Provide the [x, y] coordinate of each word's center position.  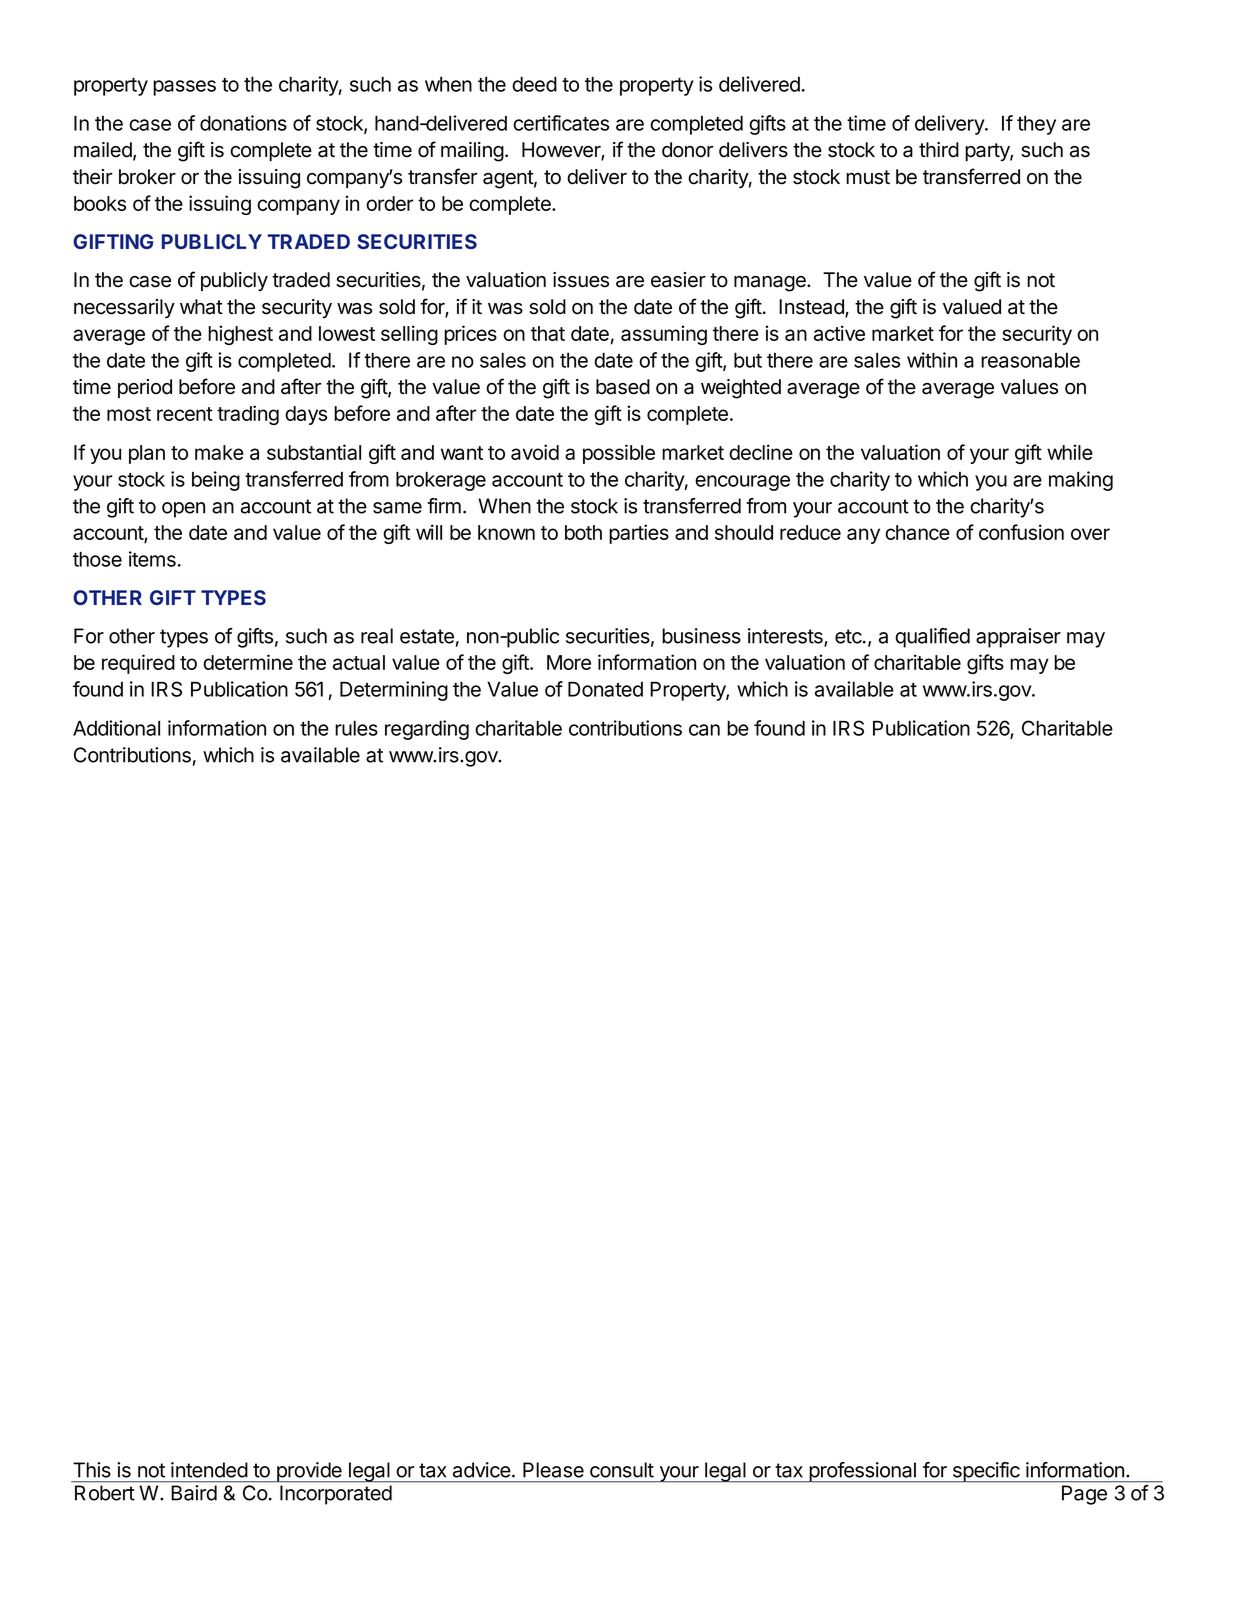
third [939, 150]
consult [622, 1470]
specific [986, 1472]
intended [209, 1470]
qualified [932, 638]
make [219, 452]
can [704, 730]
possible [619, 454]
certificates [561, 123]
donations [243, 123]
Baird [194, 1493]
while [1070, 452]
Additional [116, 728]
